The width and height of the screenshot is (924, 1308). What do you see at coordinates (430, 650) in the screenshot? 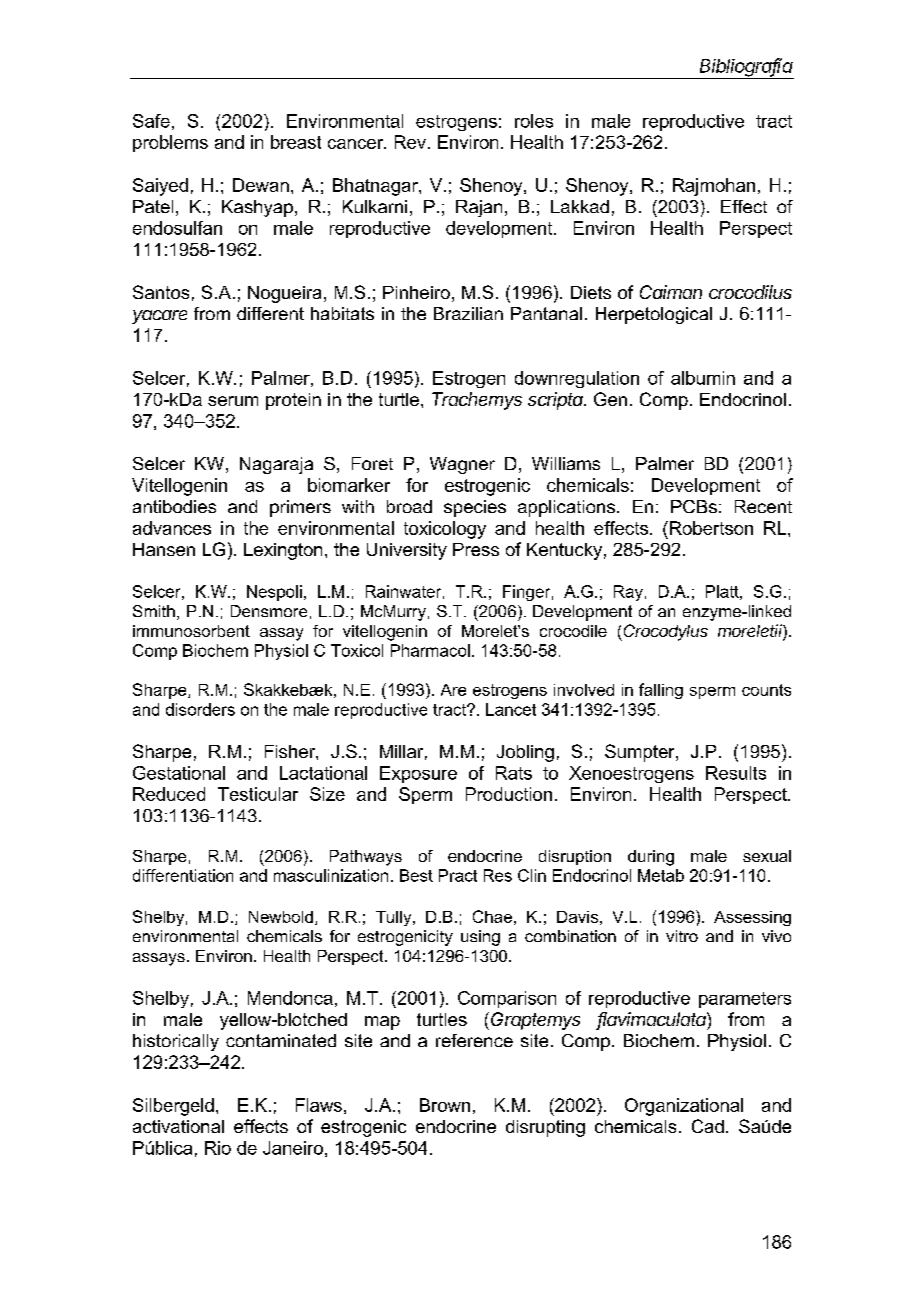
I see `Pharmacol` at bounding box center [430, 650].
